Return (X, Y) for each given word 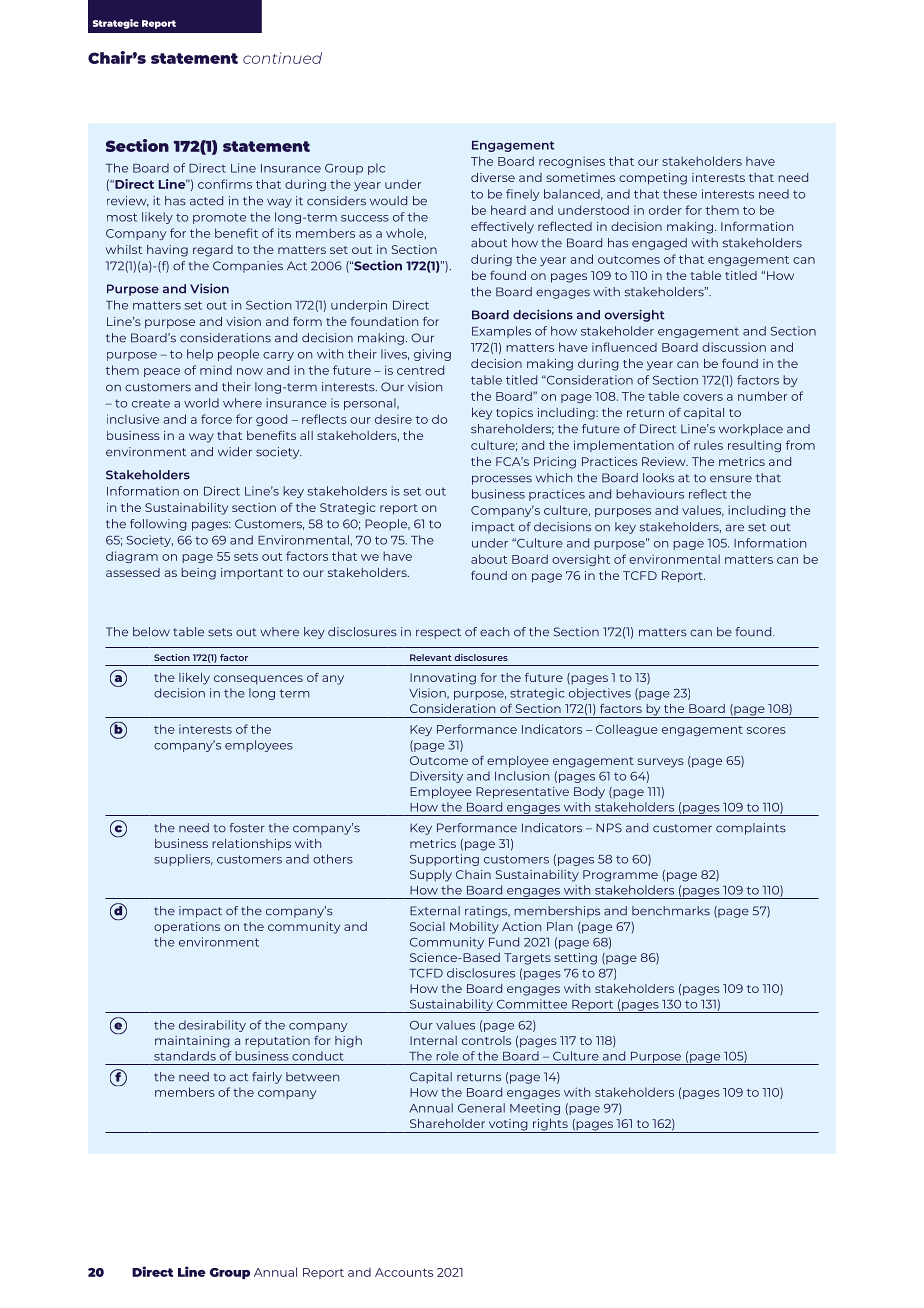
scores (766, 730)
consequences (258, 680)
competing (653, 179)
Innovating (443, 679)
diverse (493, 177)
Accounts (404, 1272)
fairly (267, 1078)
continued (282, 58)
